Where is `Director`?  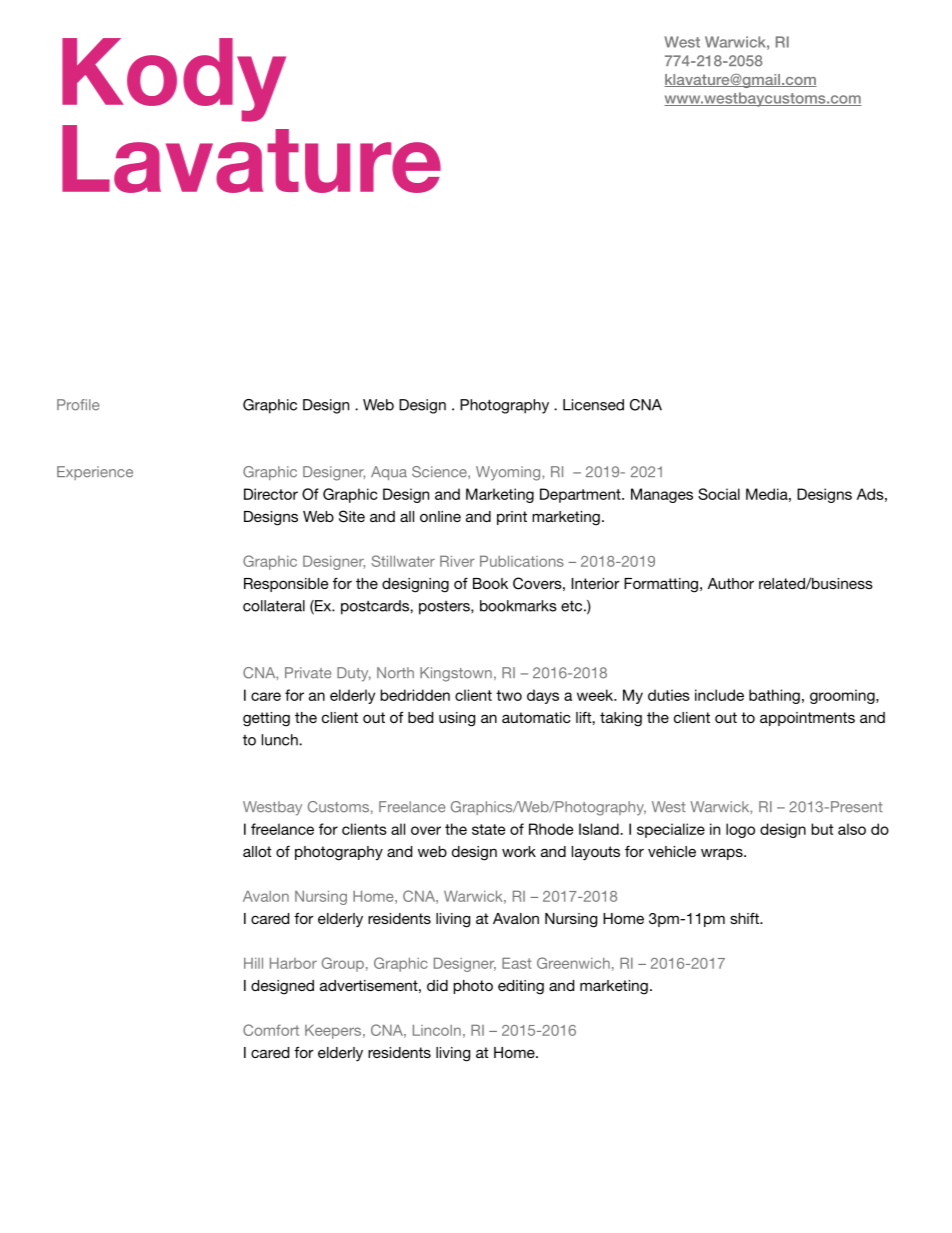
Director is located at coordinates (271, 494).
